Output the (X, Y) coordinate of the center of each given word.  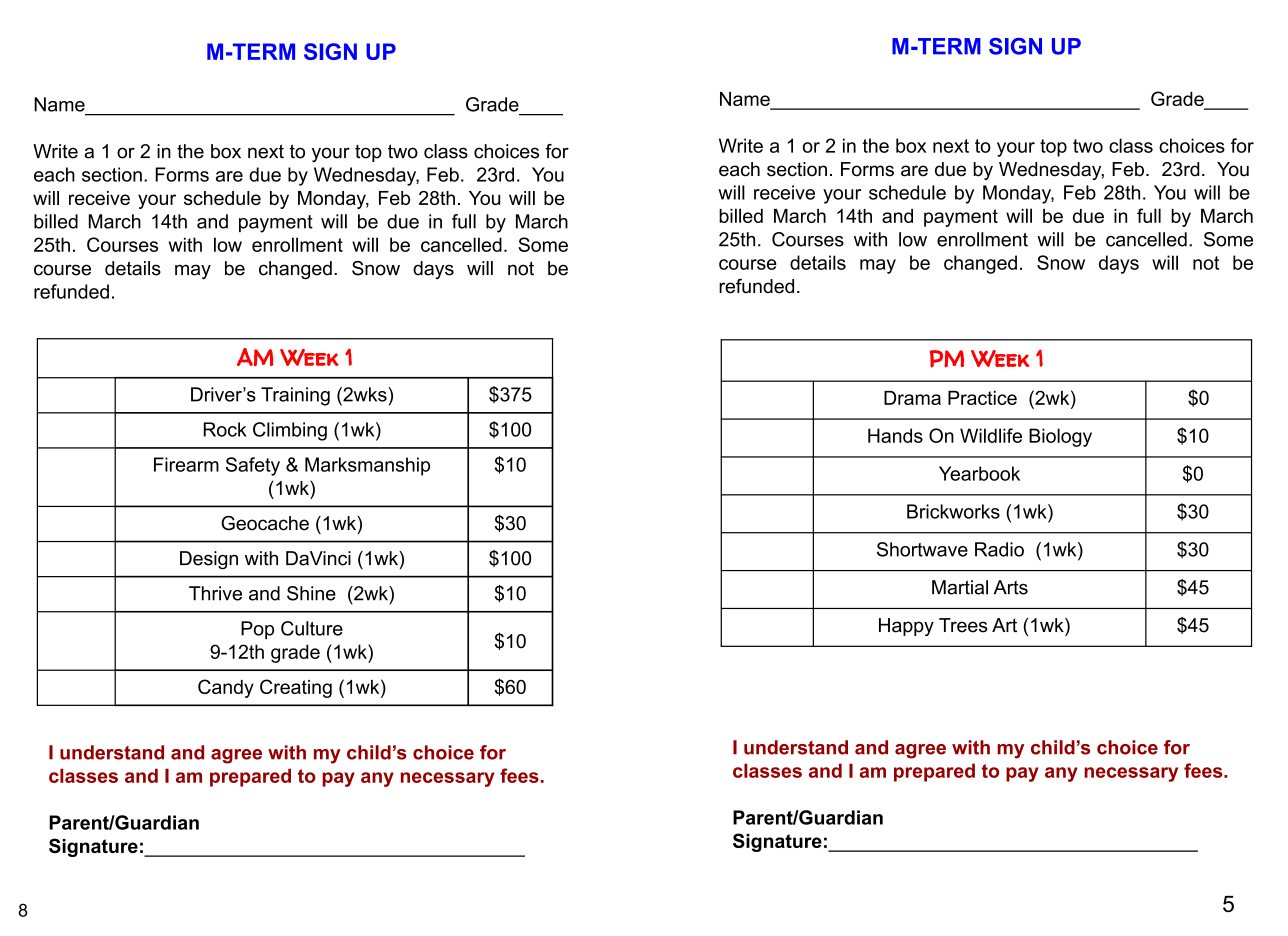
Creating (296, 688)
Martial (960, 587)
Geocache (265, 523)
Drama (912, 398)
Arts (1011, 587)
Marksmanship (367, 466)
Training (295, 396)
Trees (963, 625)
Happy (906, 627)
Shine (311, 593)
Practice (982, 398)
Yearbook (979, 473)
